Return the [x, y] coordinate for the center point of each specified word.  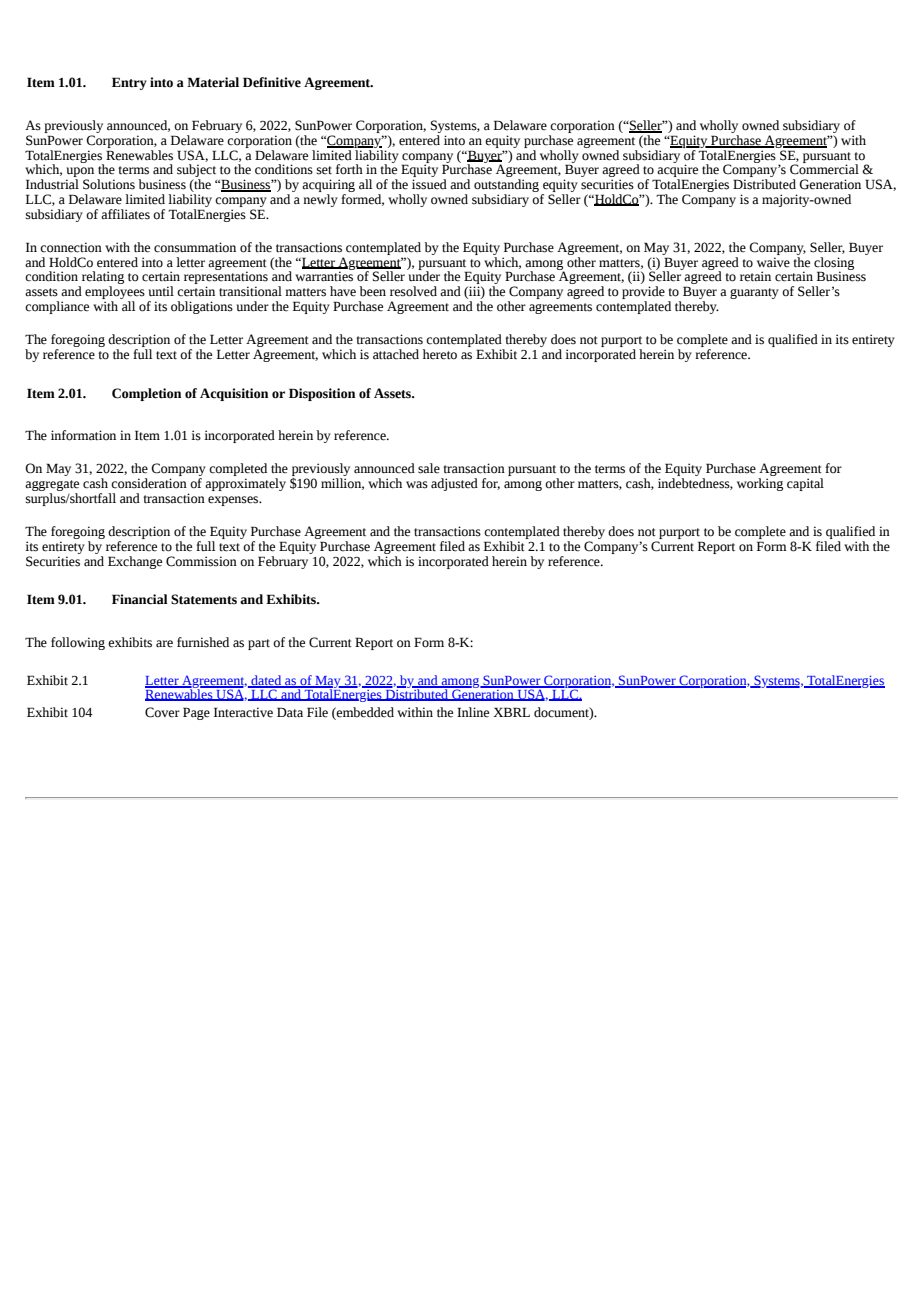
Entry [129, 83]
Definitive [272, 82]
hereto [440, 354]
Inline [473, 712]
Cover [162, 712]
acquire [677, 172]
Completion [146, 394]
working [760, 484]
